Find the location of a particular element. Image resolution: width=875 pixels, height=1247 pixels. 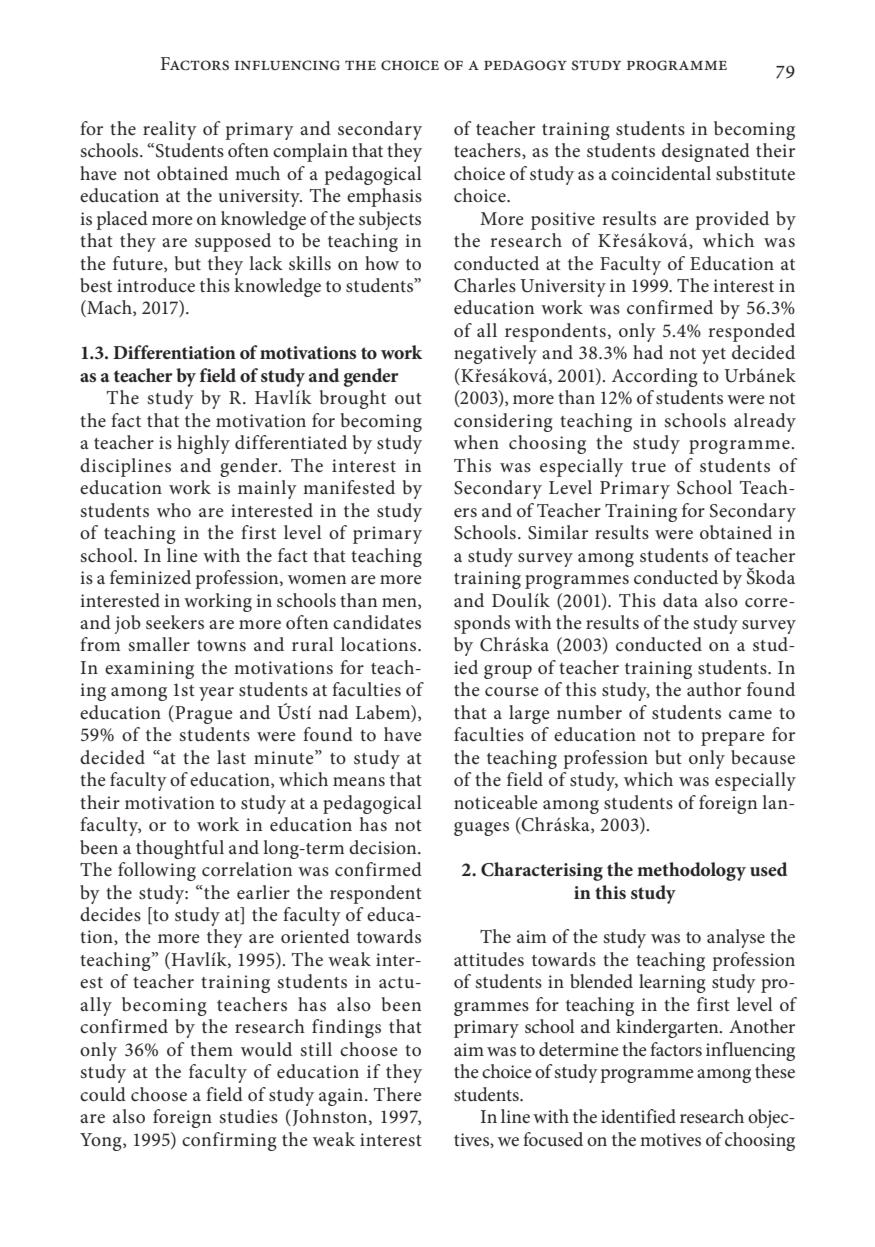

confirming is located at coordinates (229, 1141).
